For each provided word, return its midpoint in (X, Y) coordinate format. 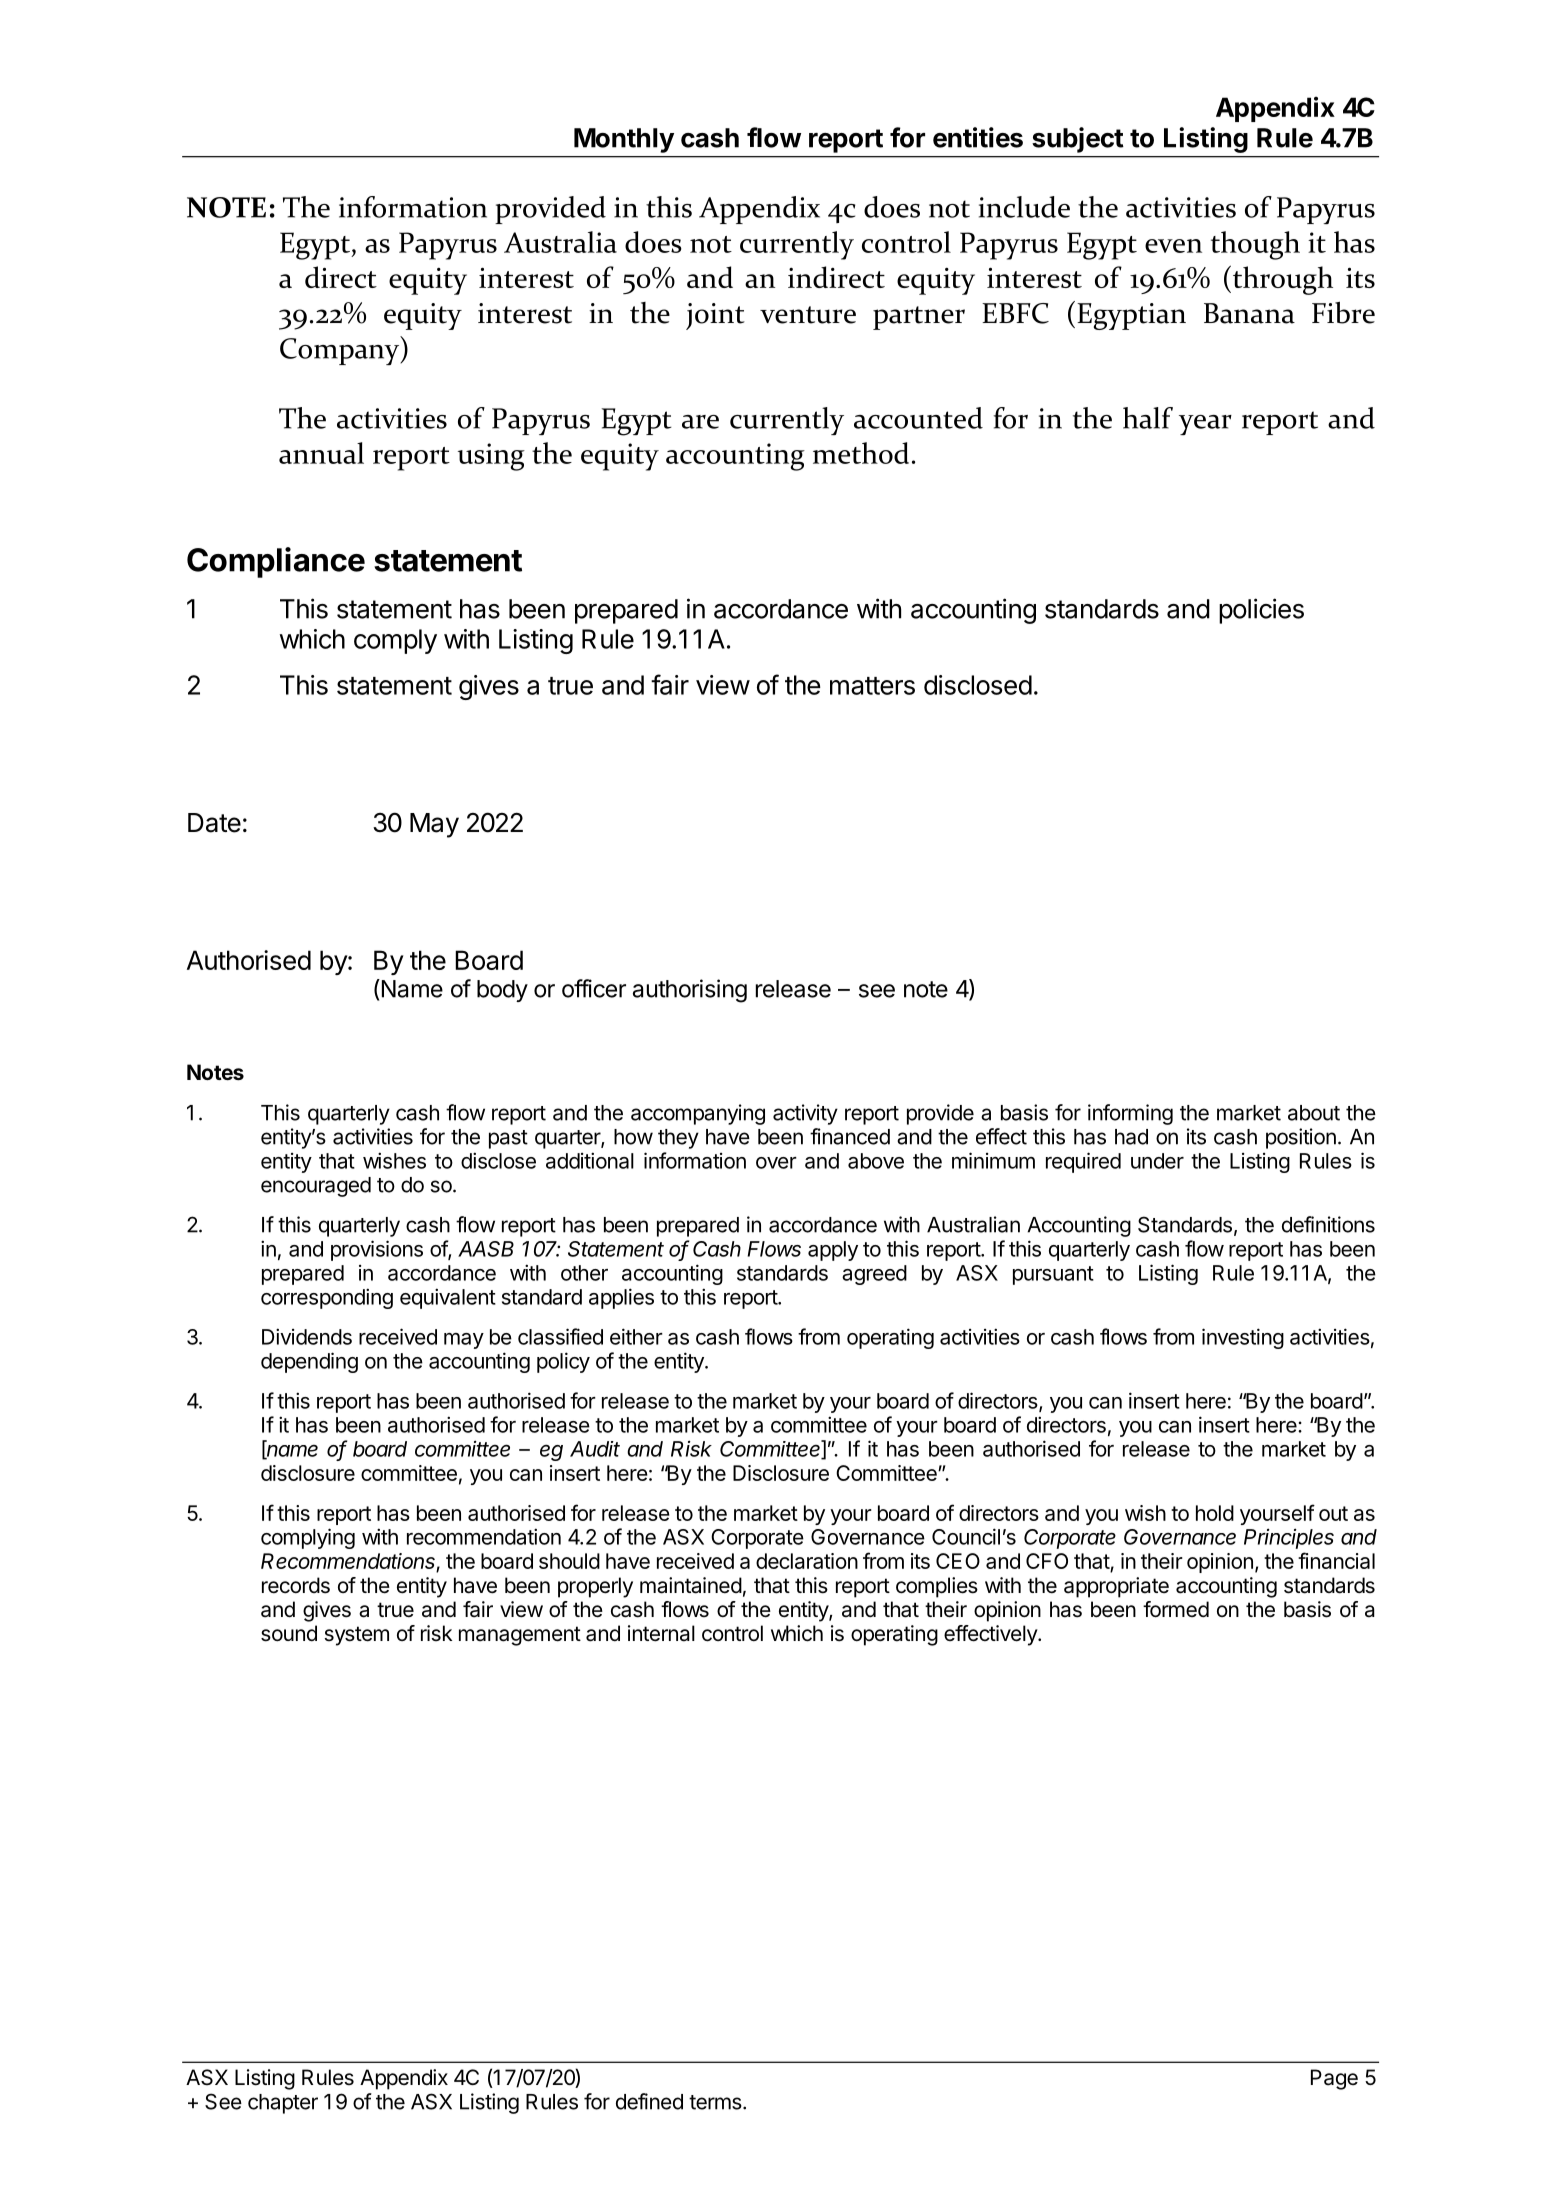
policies (1261, 611)
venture (808, 315)
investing (1243, 1338)
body (502, 991)
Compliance (276, 562)
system (356, 1636)
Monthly (624, 140)
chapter (283, 2104)
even (1173, 246)
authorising (690, 991)
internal (661, 1633)
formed (1176, 1609)
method (861, 453)
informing (1130, 1114)
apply (833, 1251)
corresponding (327, 1298)
